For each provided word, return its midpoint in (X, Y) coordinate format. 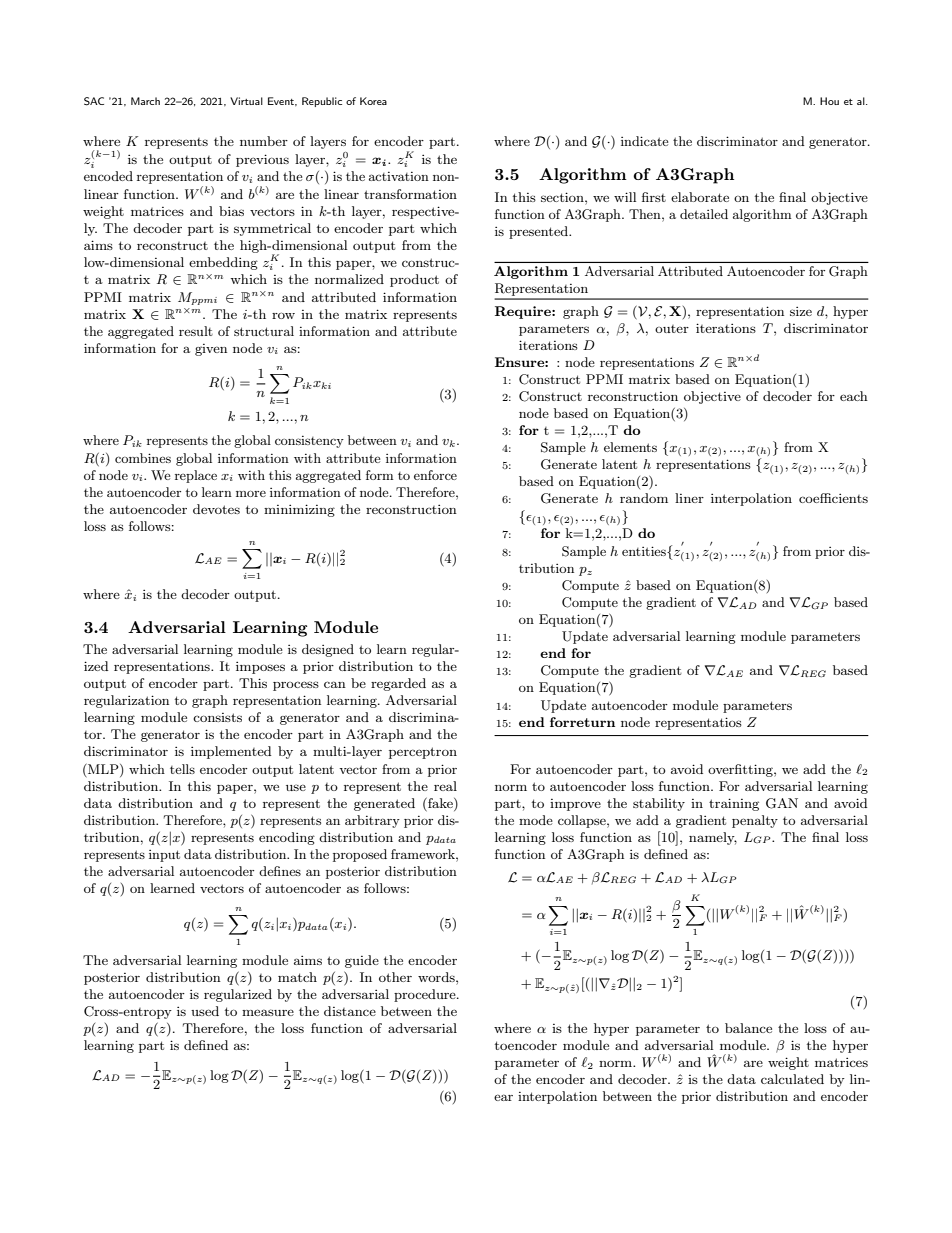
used (205, 1011)
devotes (216, 509)
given (211, 350)
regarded (398, 684)
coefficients (833, 498)
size (801, 311)
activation (399, 176)
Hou (829, 101)
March (145, 101)
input (164, 856)
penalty (755, 821)
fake (440, 802)
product (414, 280)
